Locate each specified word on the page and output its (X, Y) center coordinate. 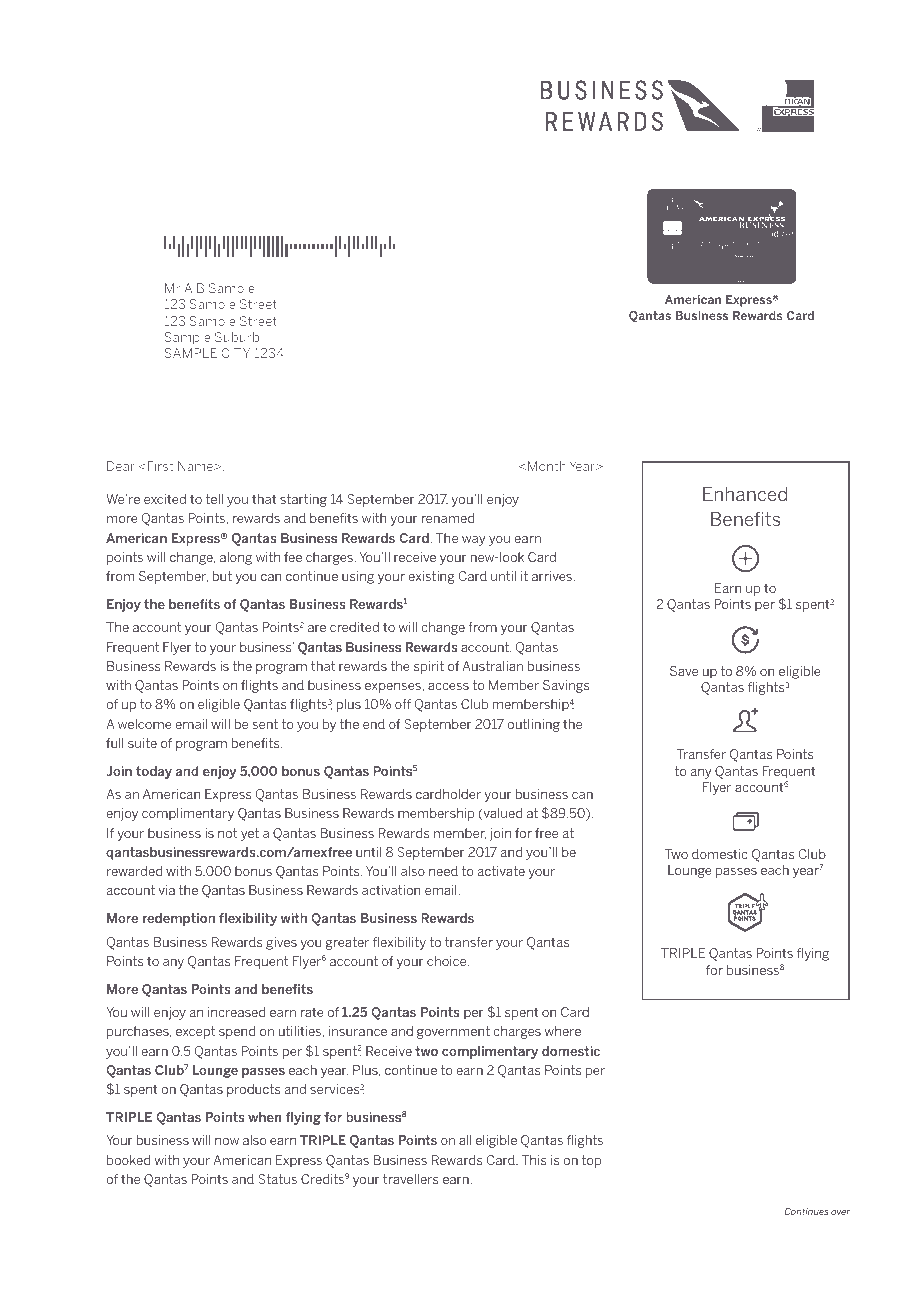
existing (431, 577)
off (403, 704)
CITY (235, 353)
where (562, 1031)
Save (684, 671)
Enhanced (745, 494)
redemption (179, 919)
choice (448, 961)
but (222, 576)
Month (547, 466)
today (154, 772)
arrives (553, 576)
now (227, 1141)
